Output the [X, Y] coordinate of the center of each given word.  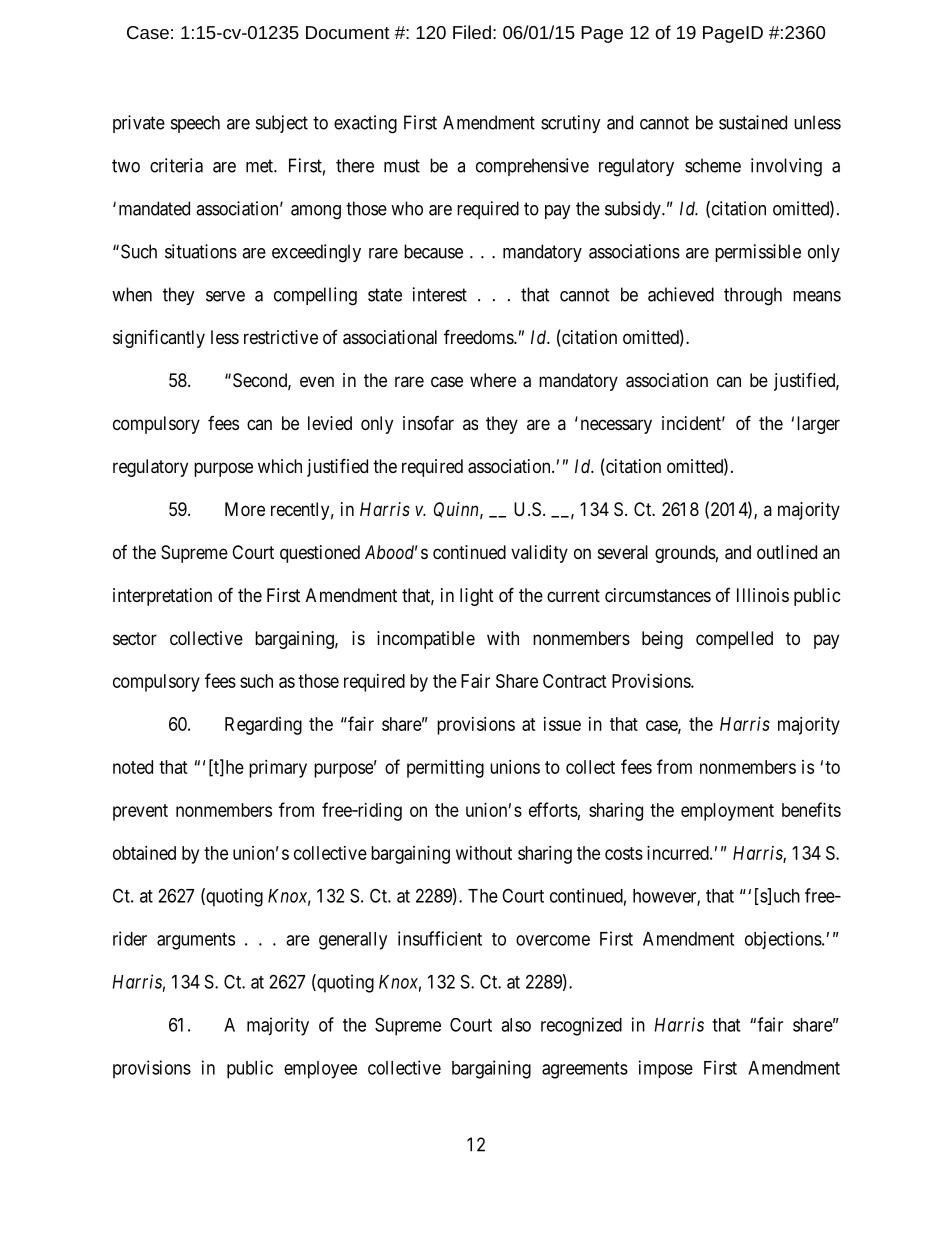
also [516, 1025]
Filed [472, 32]
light [477, 597]
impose [666, 1069]
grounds [685, 554]
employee [320, 1070]
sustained [753, 122]
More [245, 509]
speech [195, 124]
